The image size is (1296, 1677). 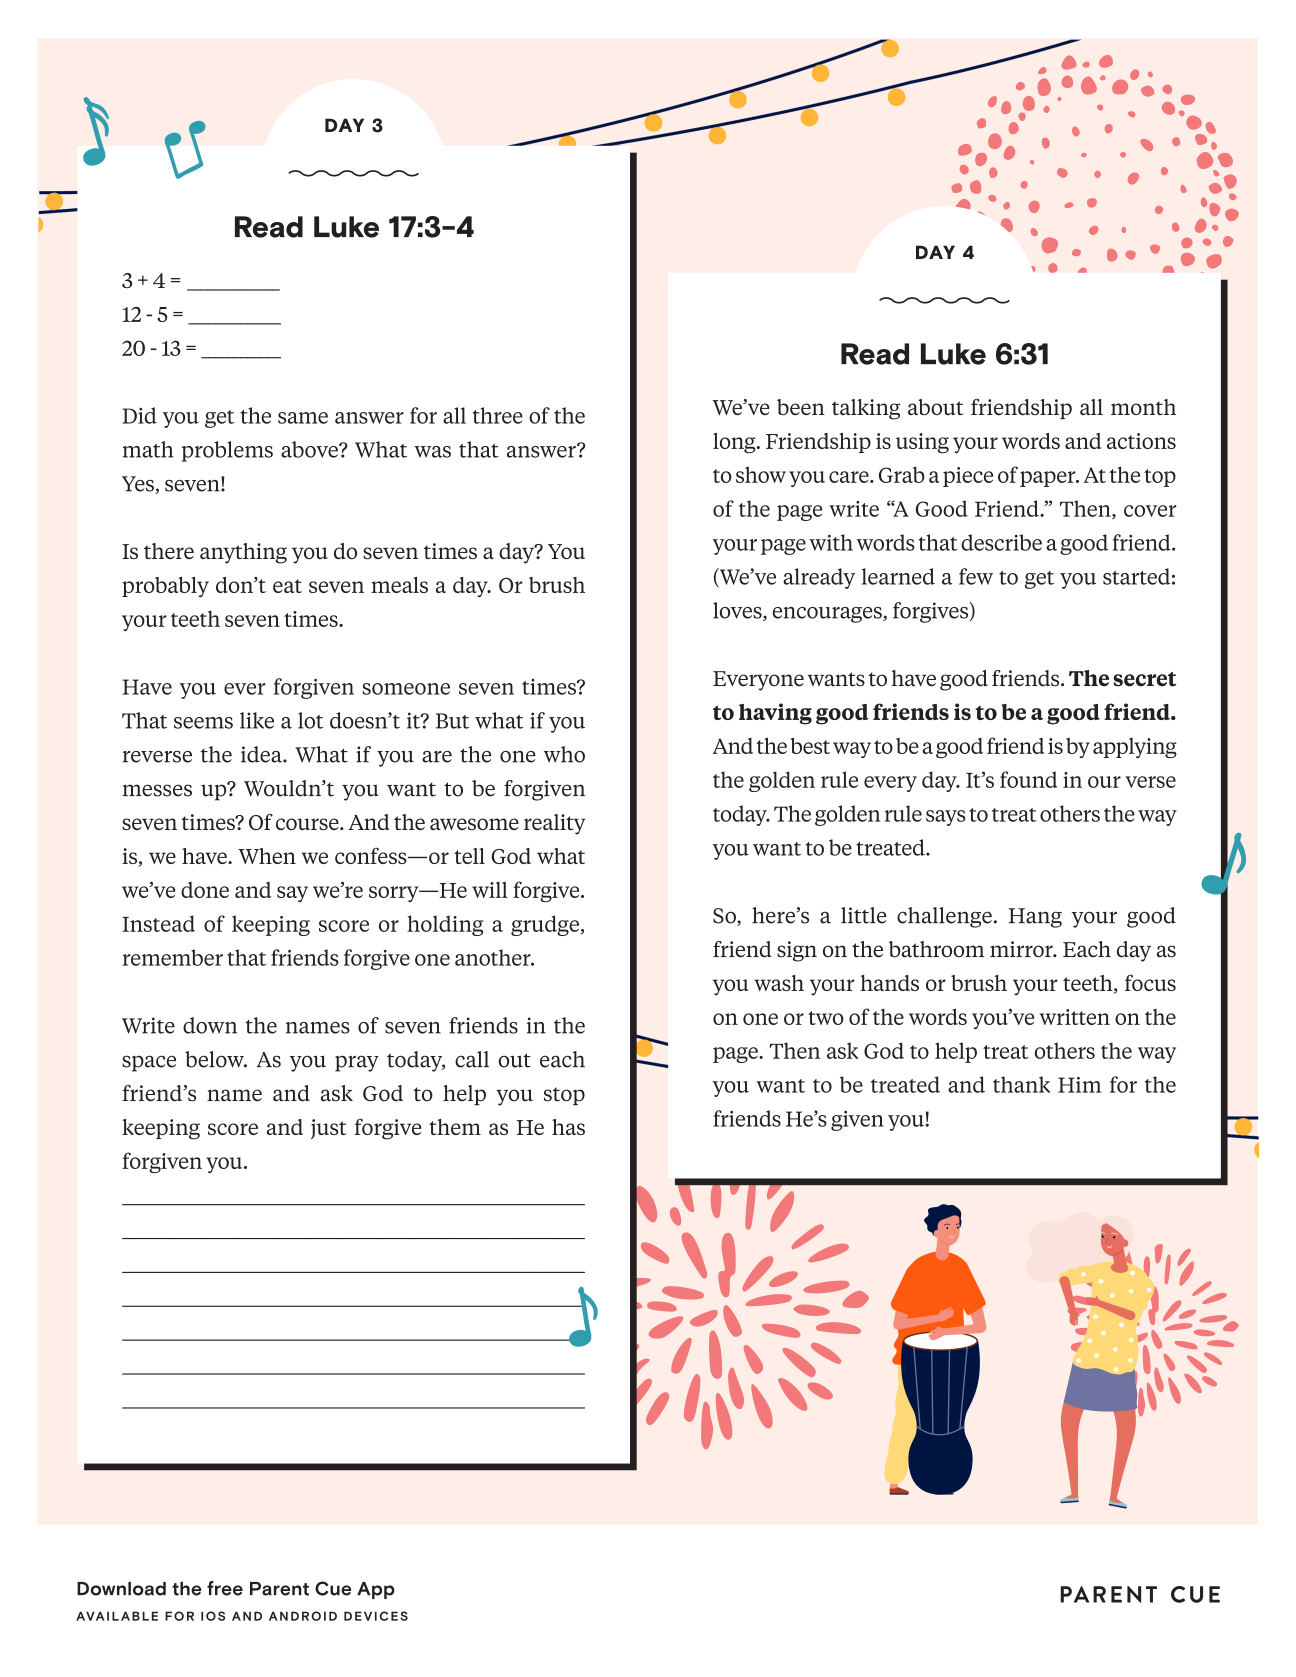 What do you see at coordinates (735, 443) in the document?
I see `long` at bounding box center [735, 443].
